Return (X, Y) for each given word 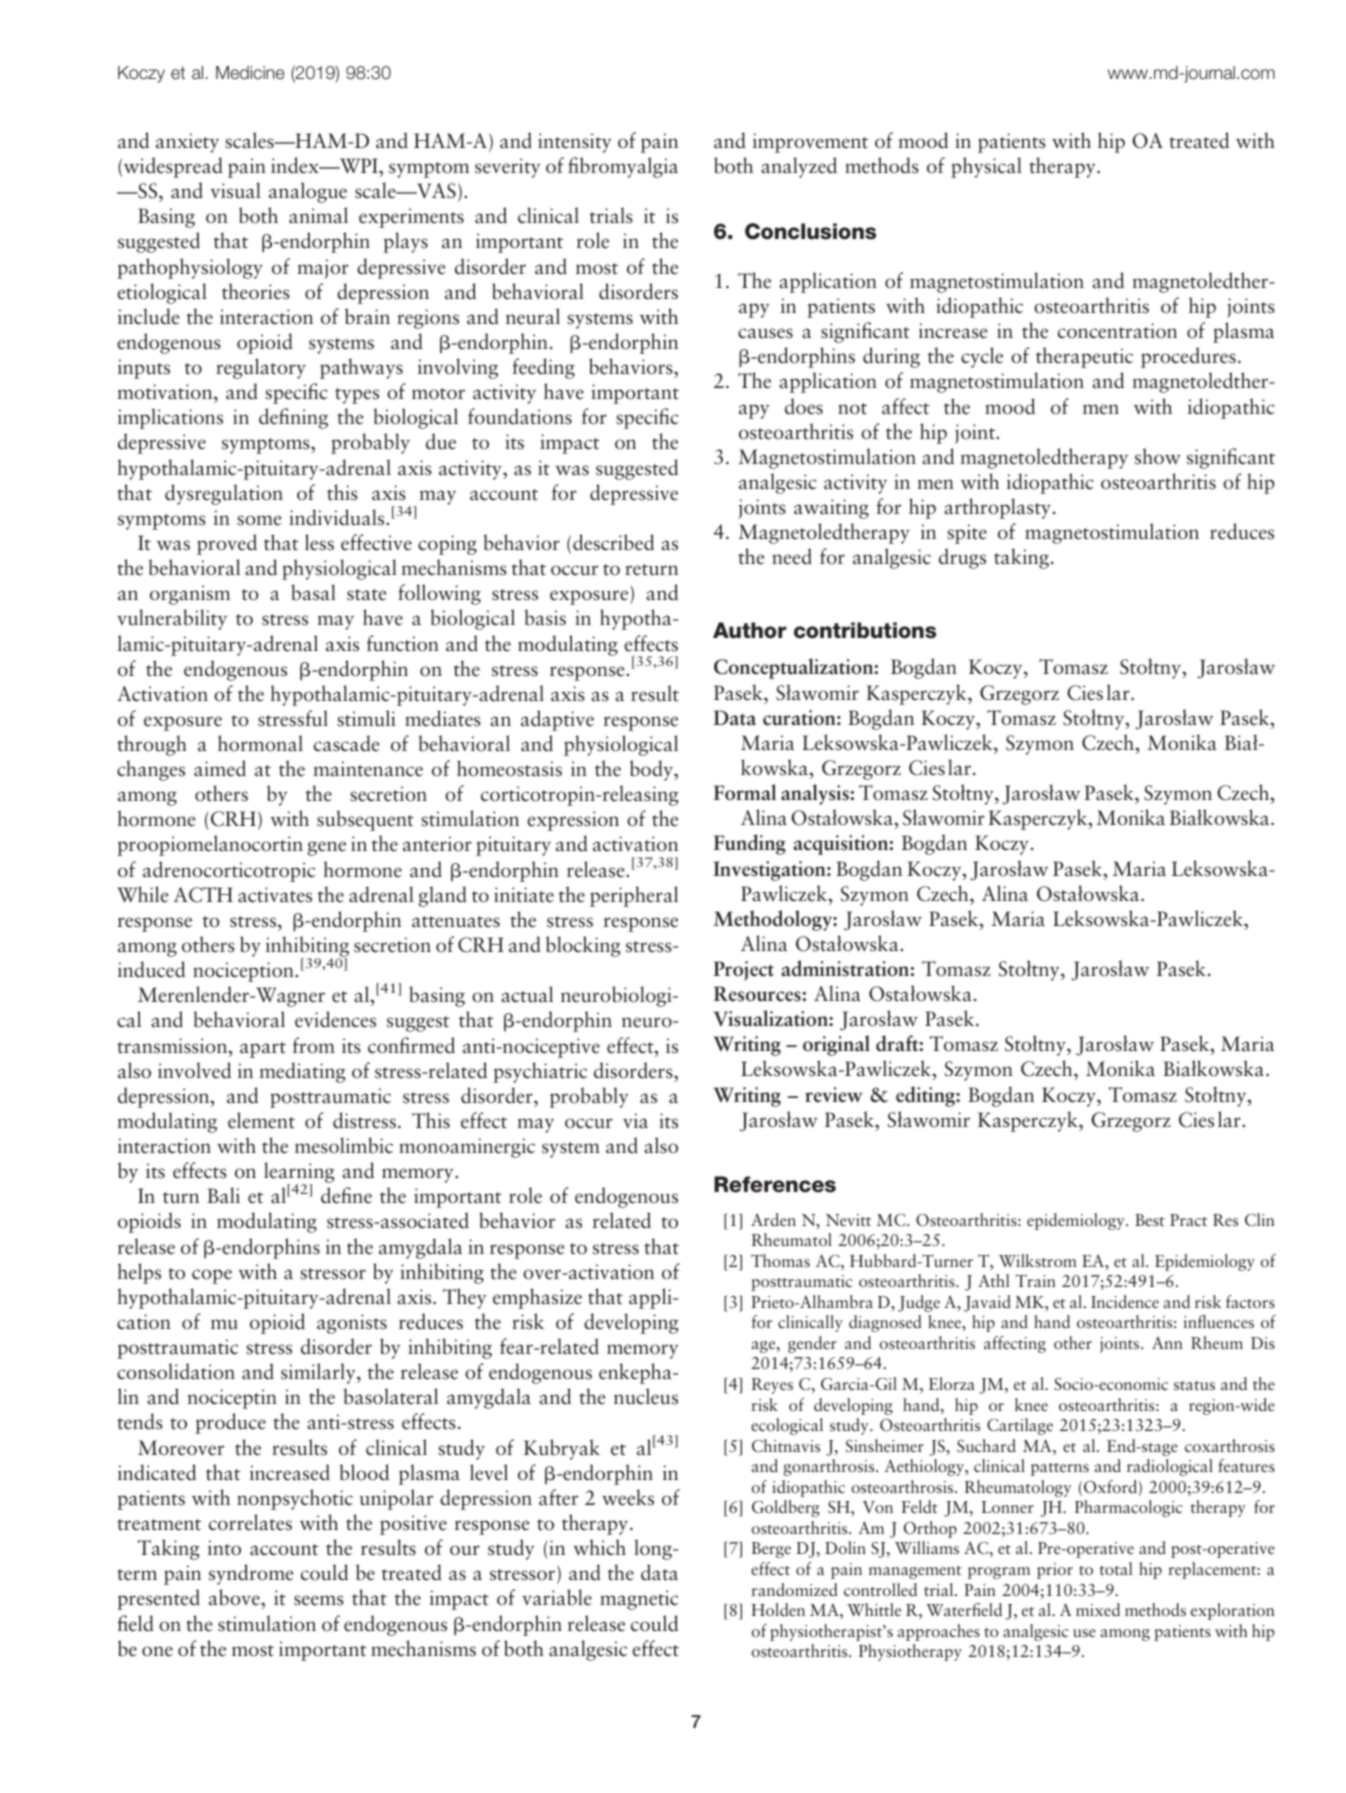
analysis (815, 794)
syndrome (251, 1574)
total (1116, 1568)
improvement (810, 143)
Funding (750, 844)
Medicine (250, 72)
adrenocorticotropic (229, 871)
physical (986, 167)
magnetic (639, 1600)
